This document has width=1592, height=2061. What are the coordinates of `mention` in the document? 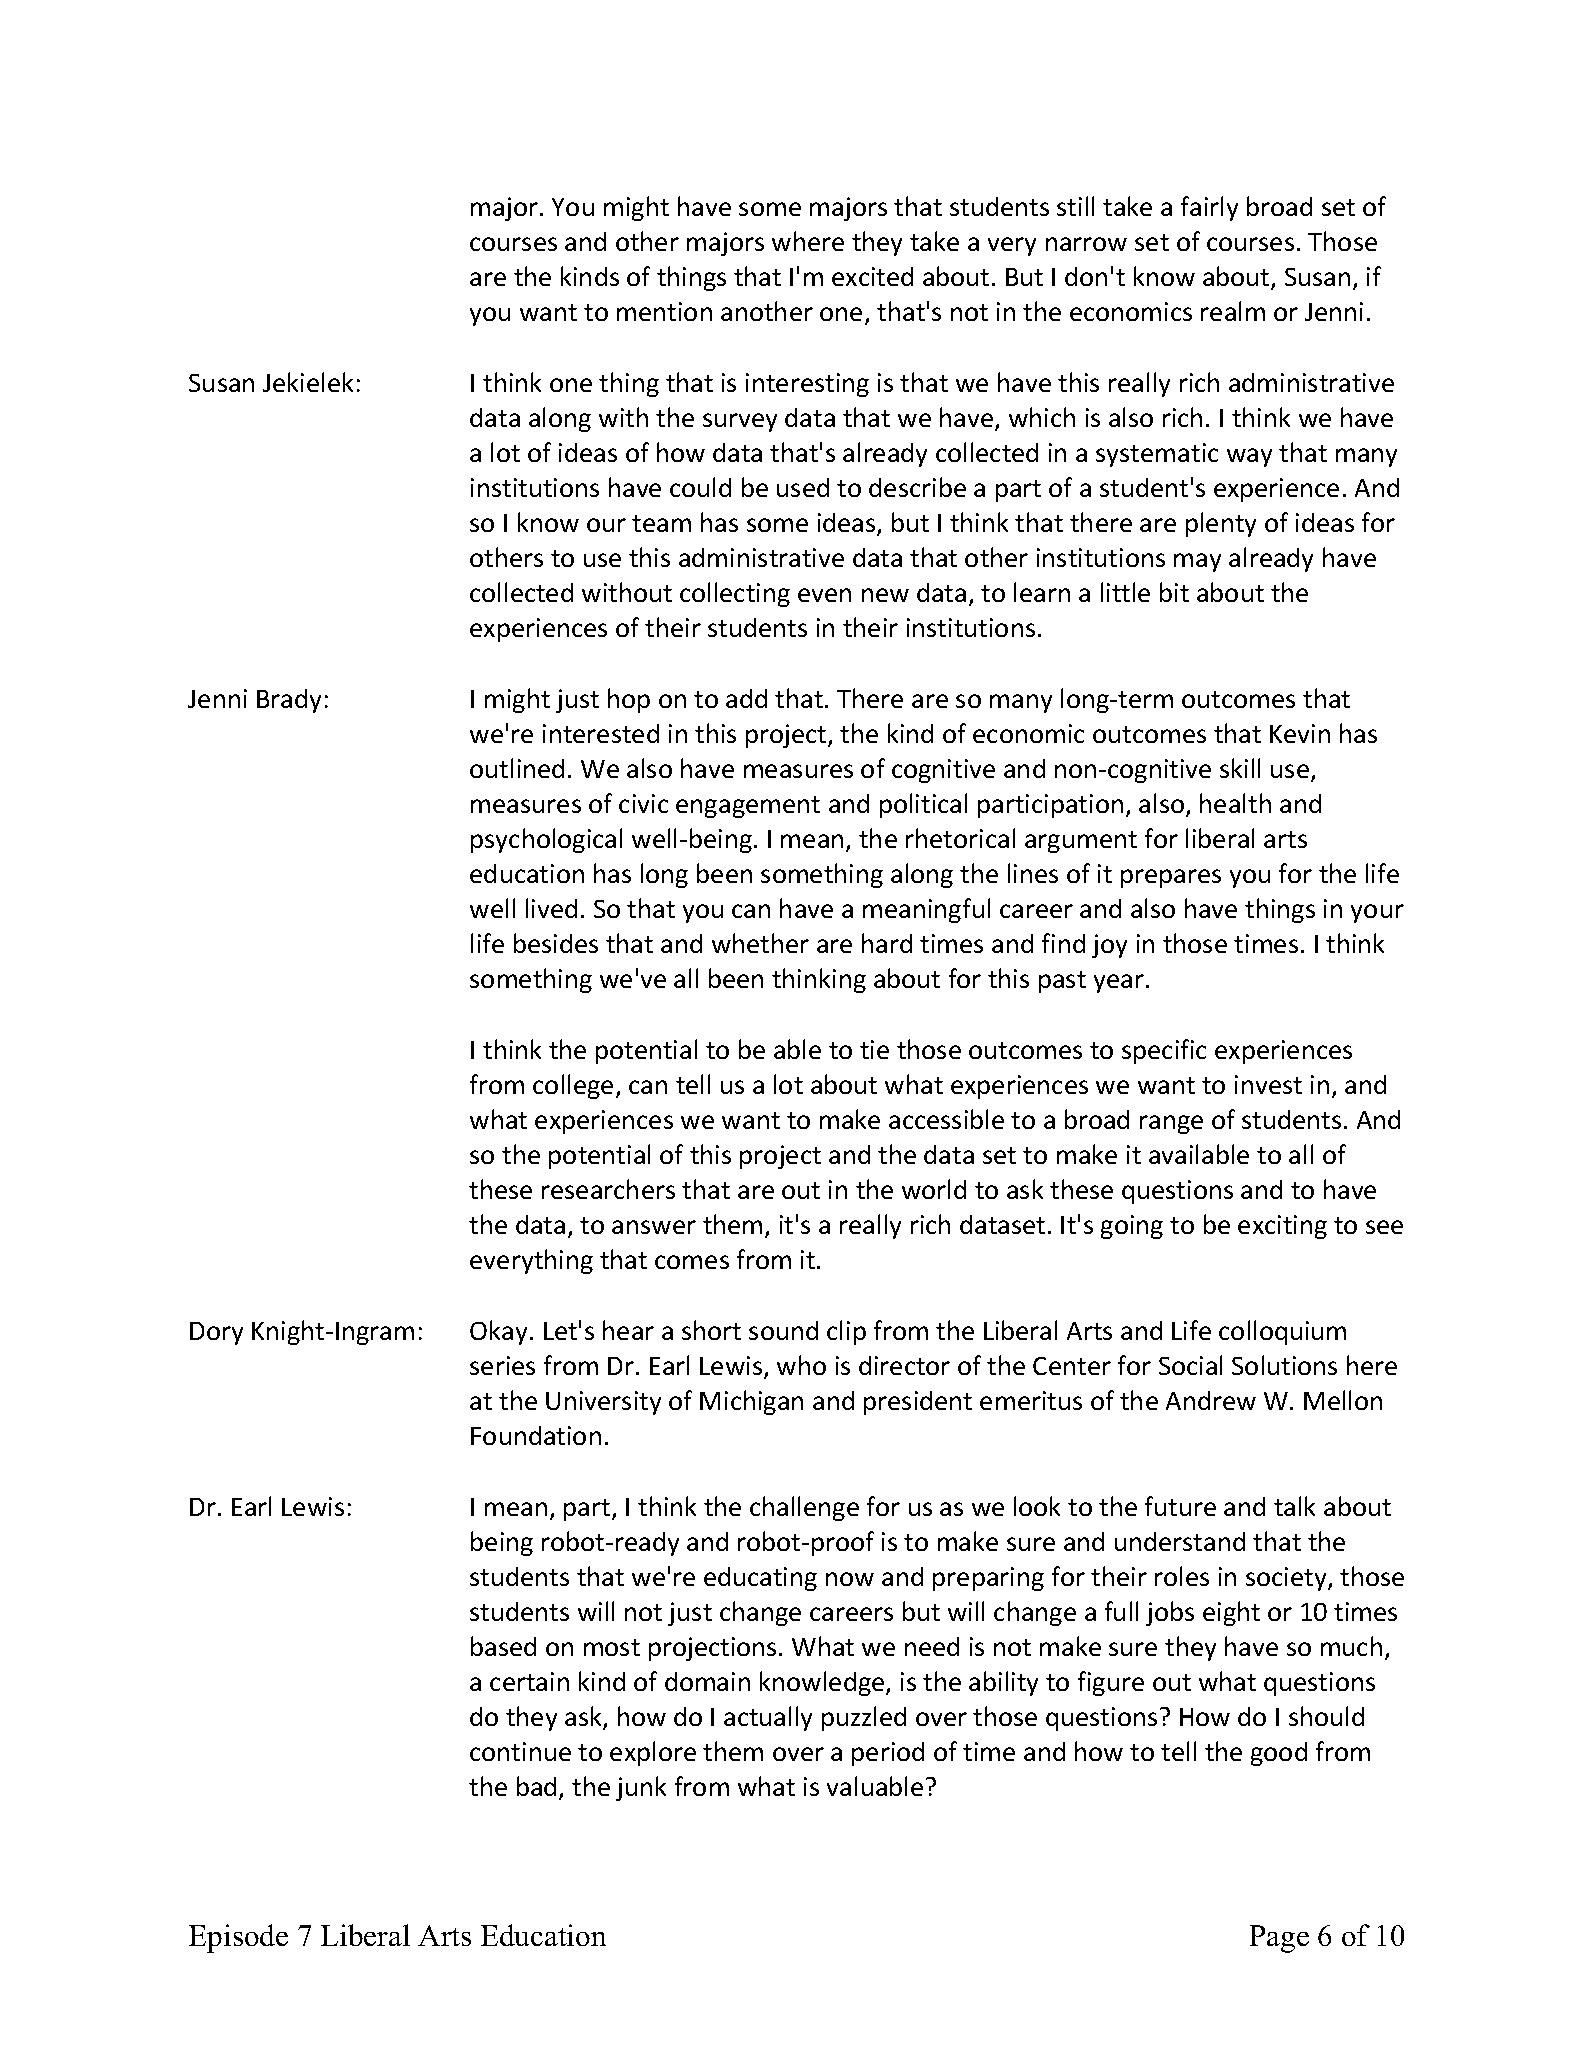 It's located at (664, 311).
